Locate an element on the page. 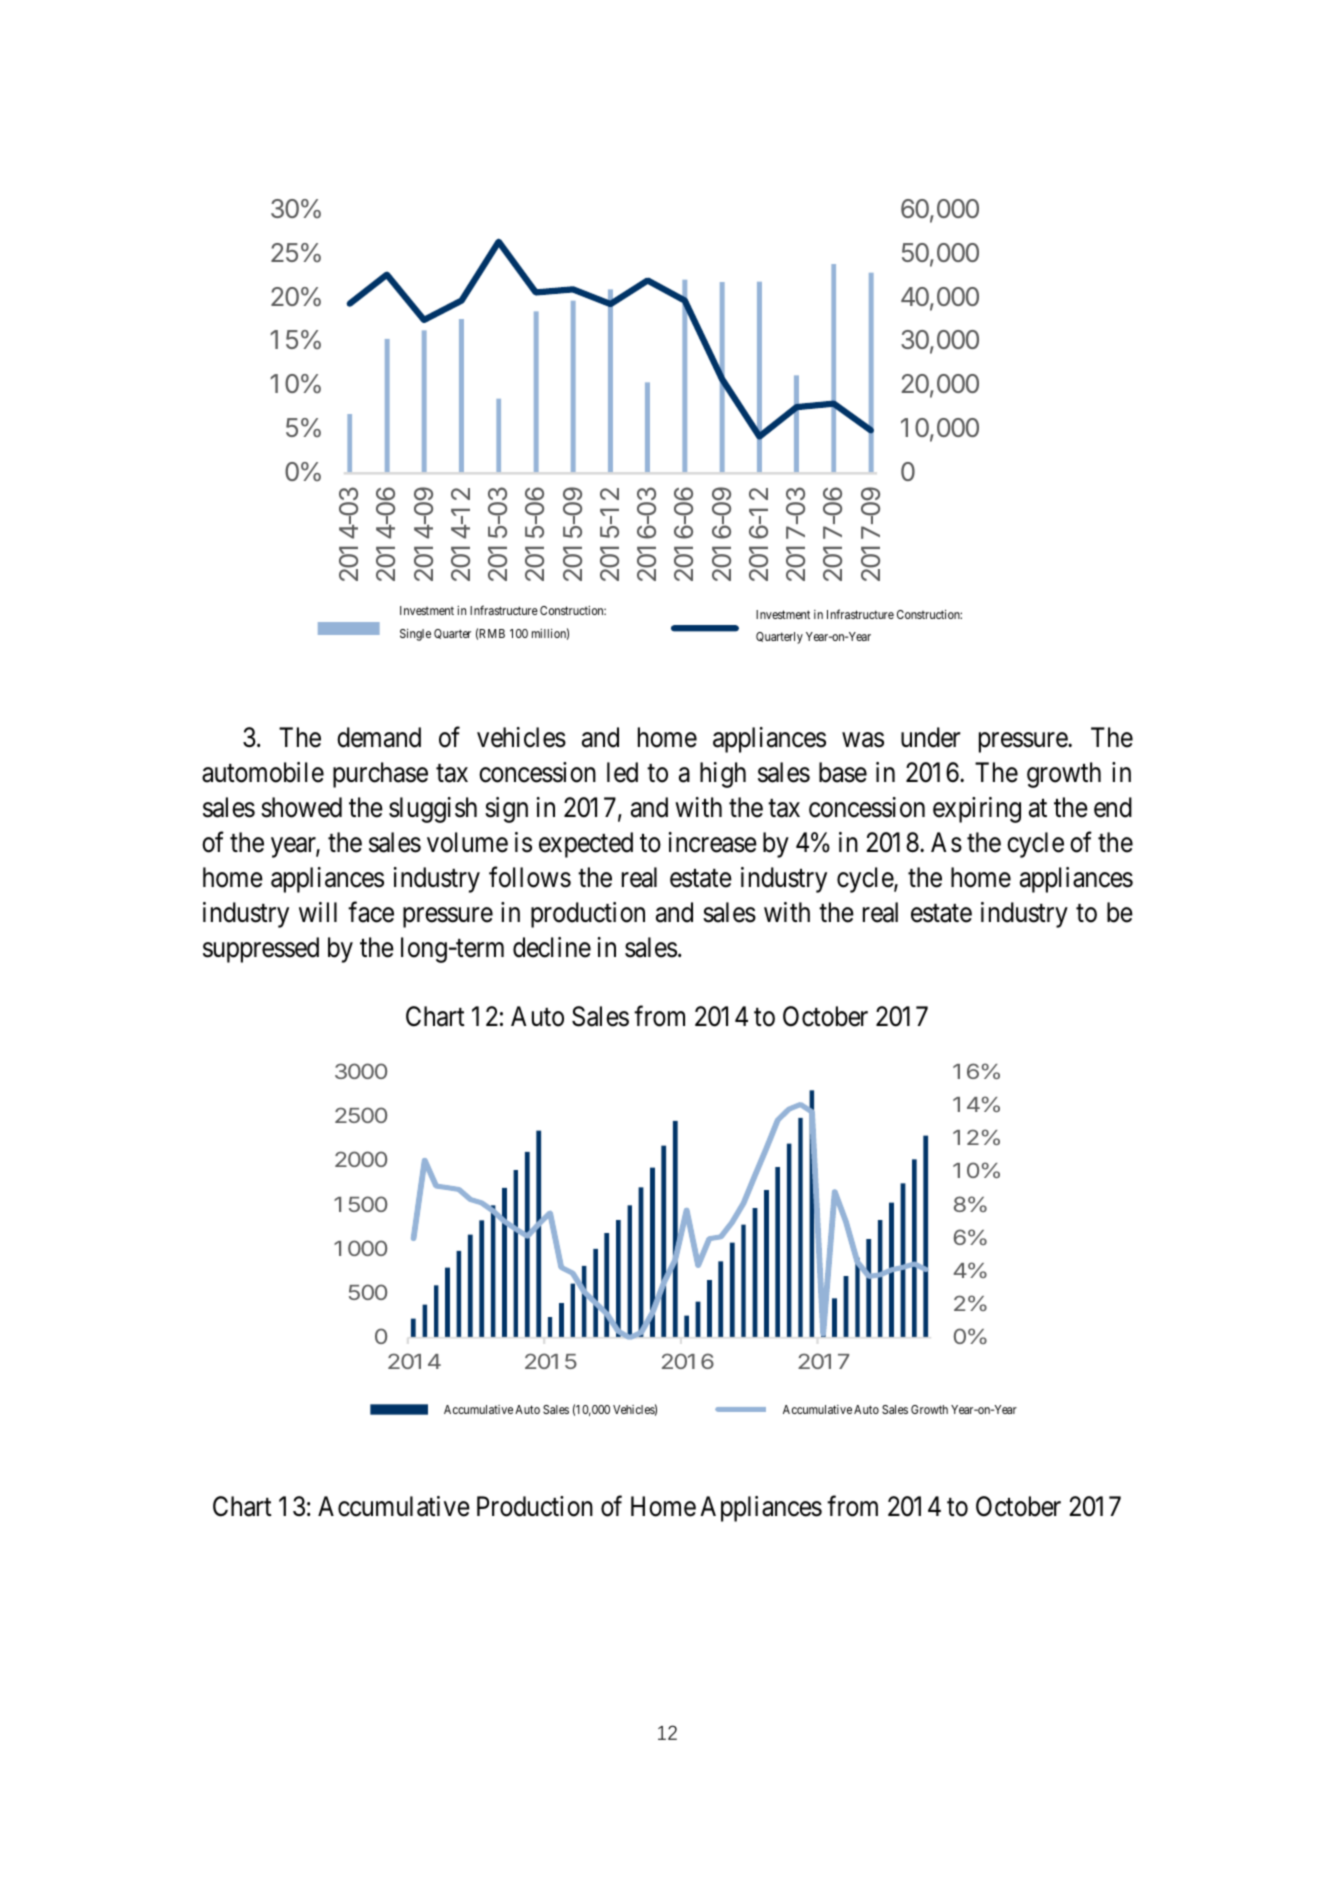 Image resolution: width=1334 pixels, height=1886 pixels. end is located at coordinates (1113, 807).
